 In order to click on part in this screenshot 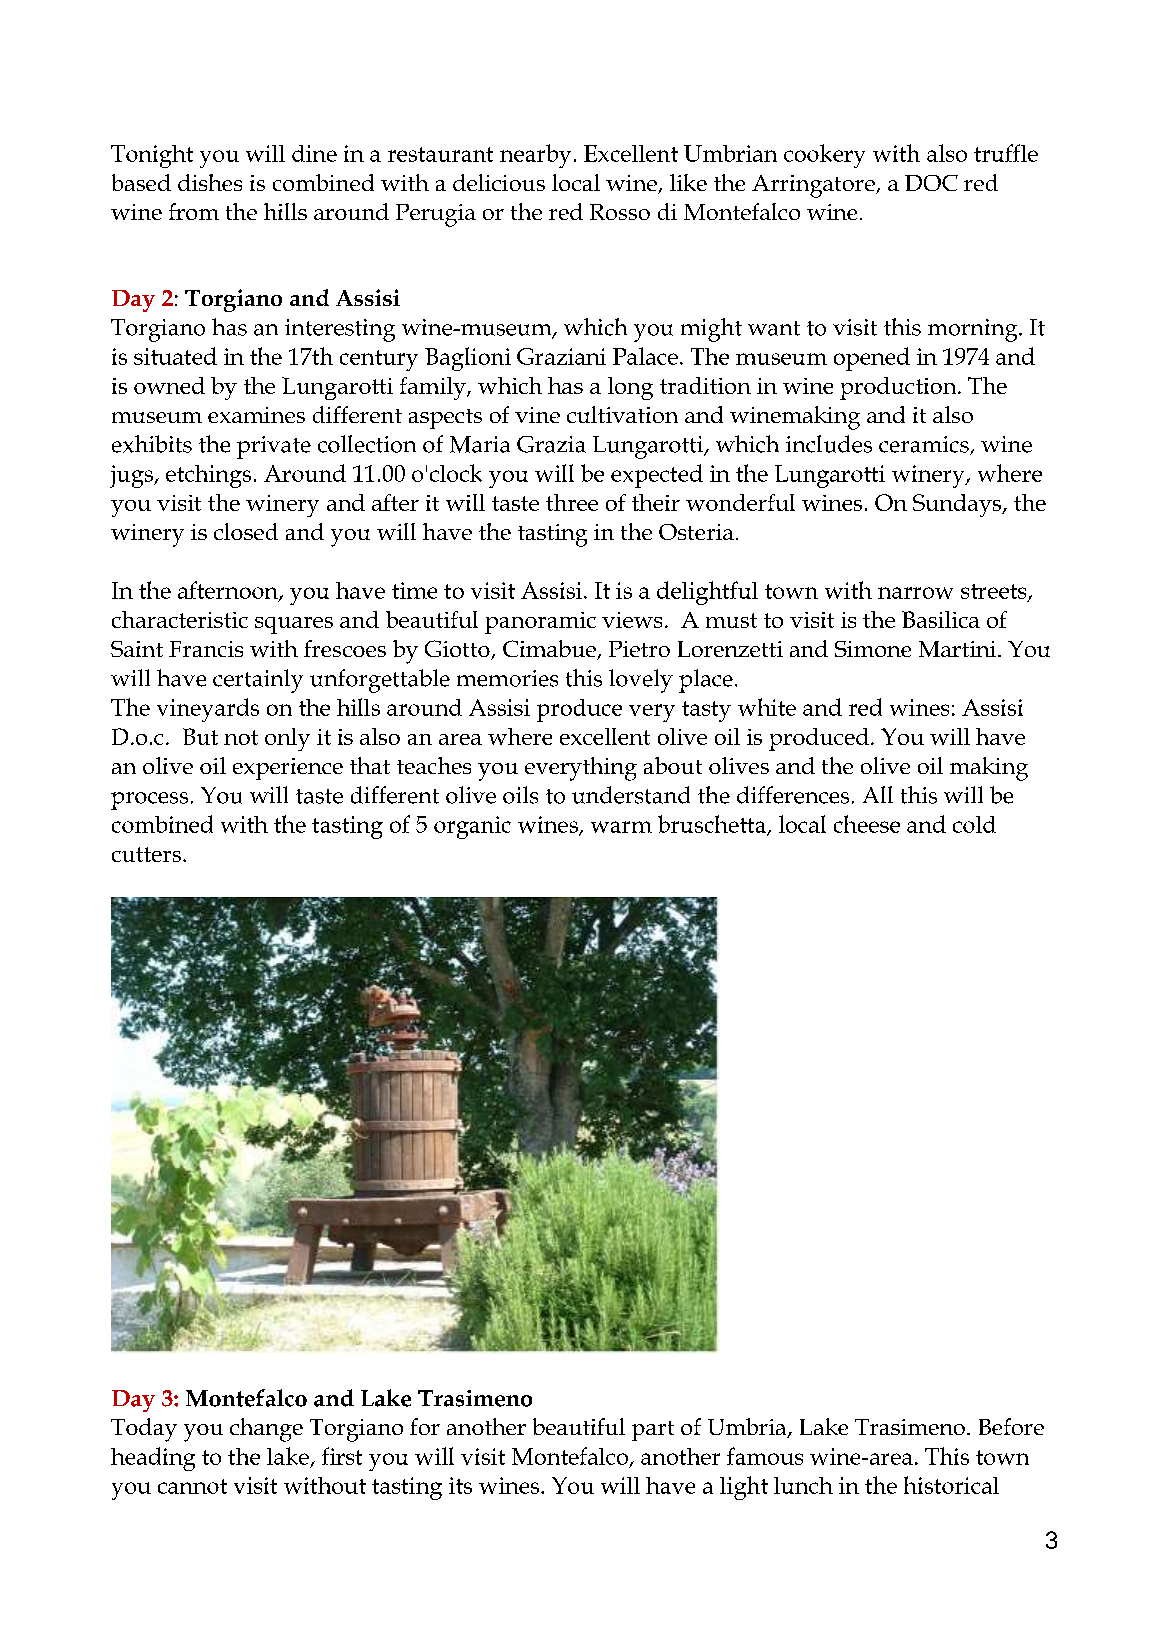, I will do `click(653, 1431)`.
